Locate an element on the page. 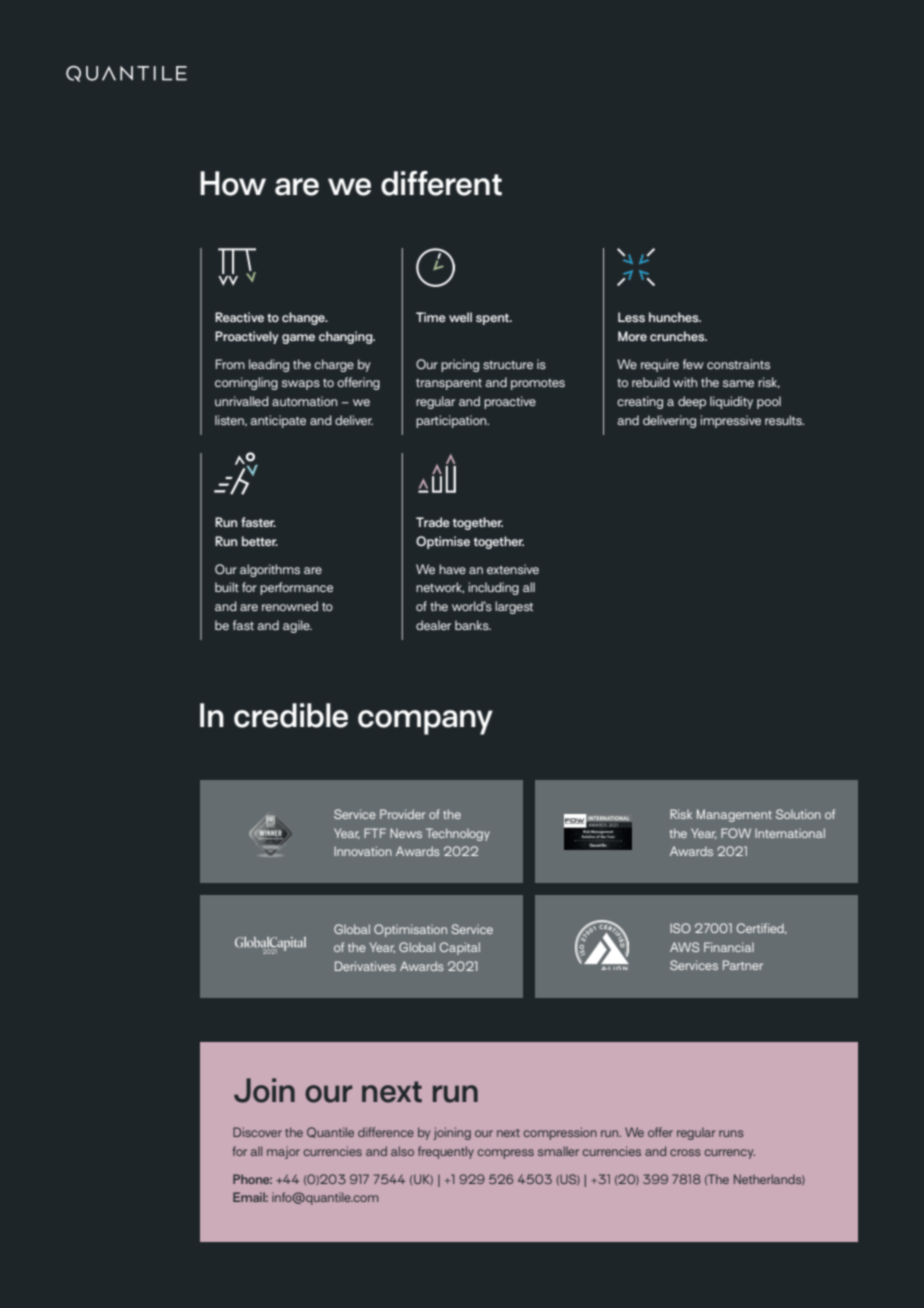 The height and width of the document is (1308, 924). hunches is located at coordinates (675, 317).
